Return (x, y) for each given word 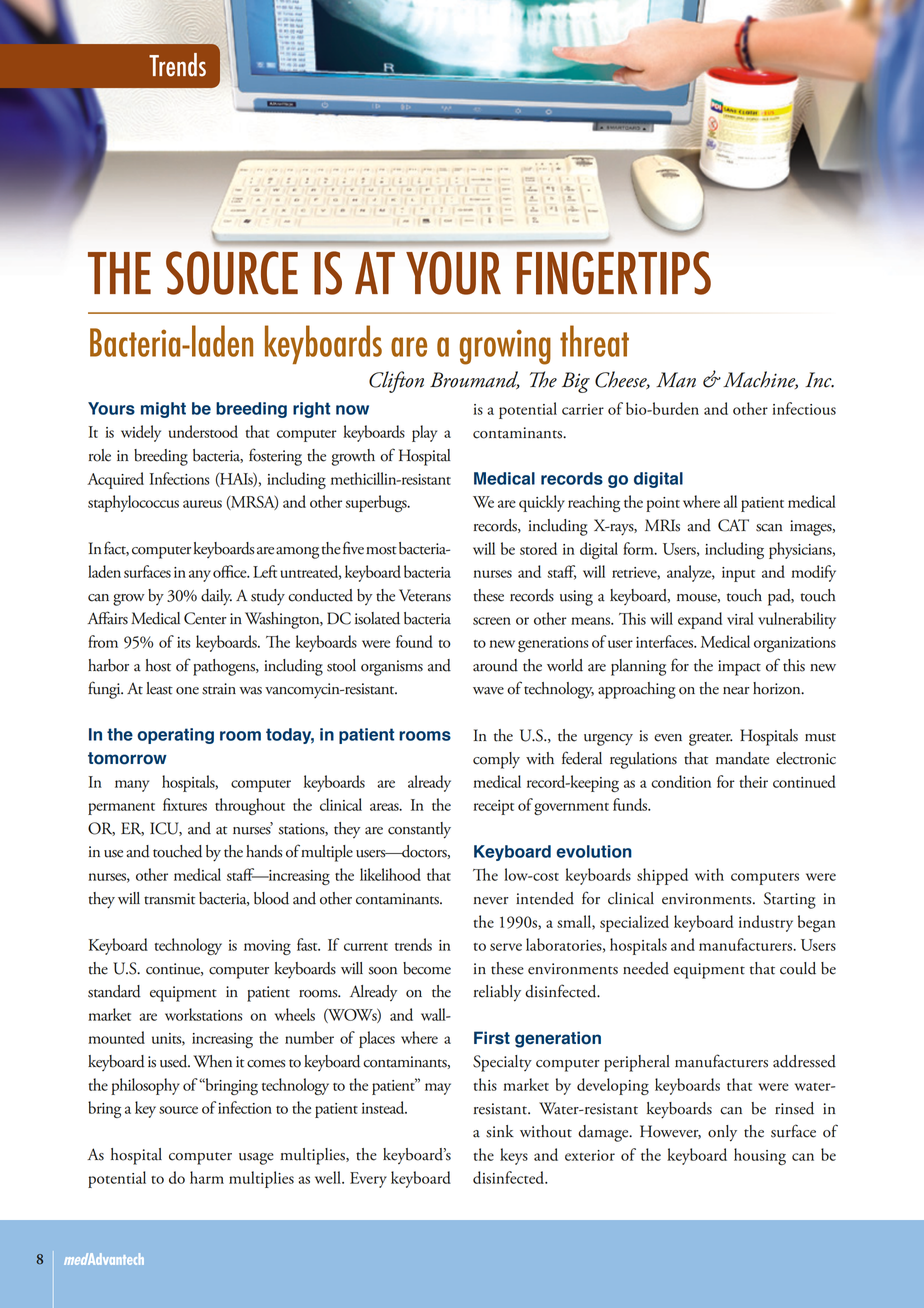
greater (711, 739)
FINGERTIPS (614, 273)
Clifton (396, 382)
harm (207, 1177)
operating (175, 736)
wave (488, 691)
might (163, 410)
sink (500, 1131)
